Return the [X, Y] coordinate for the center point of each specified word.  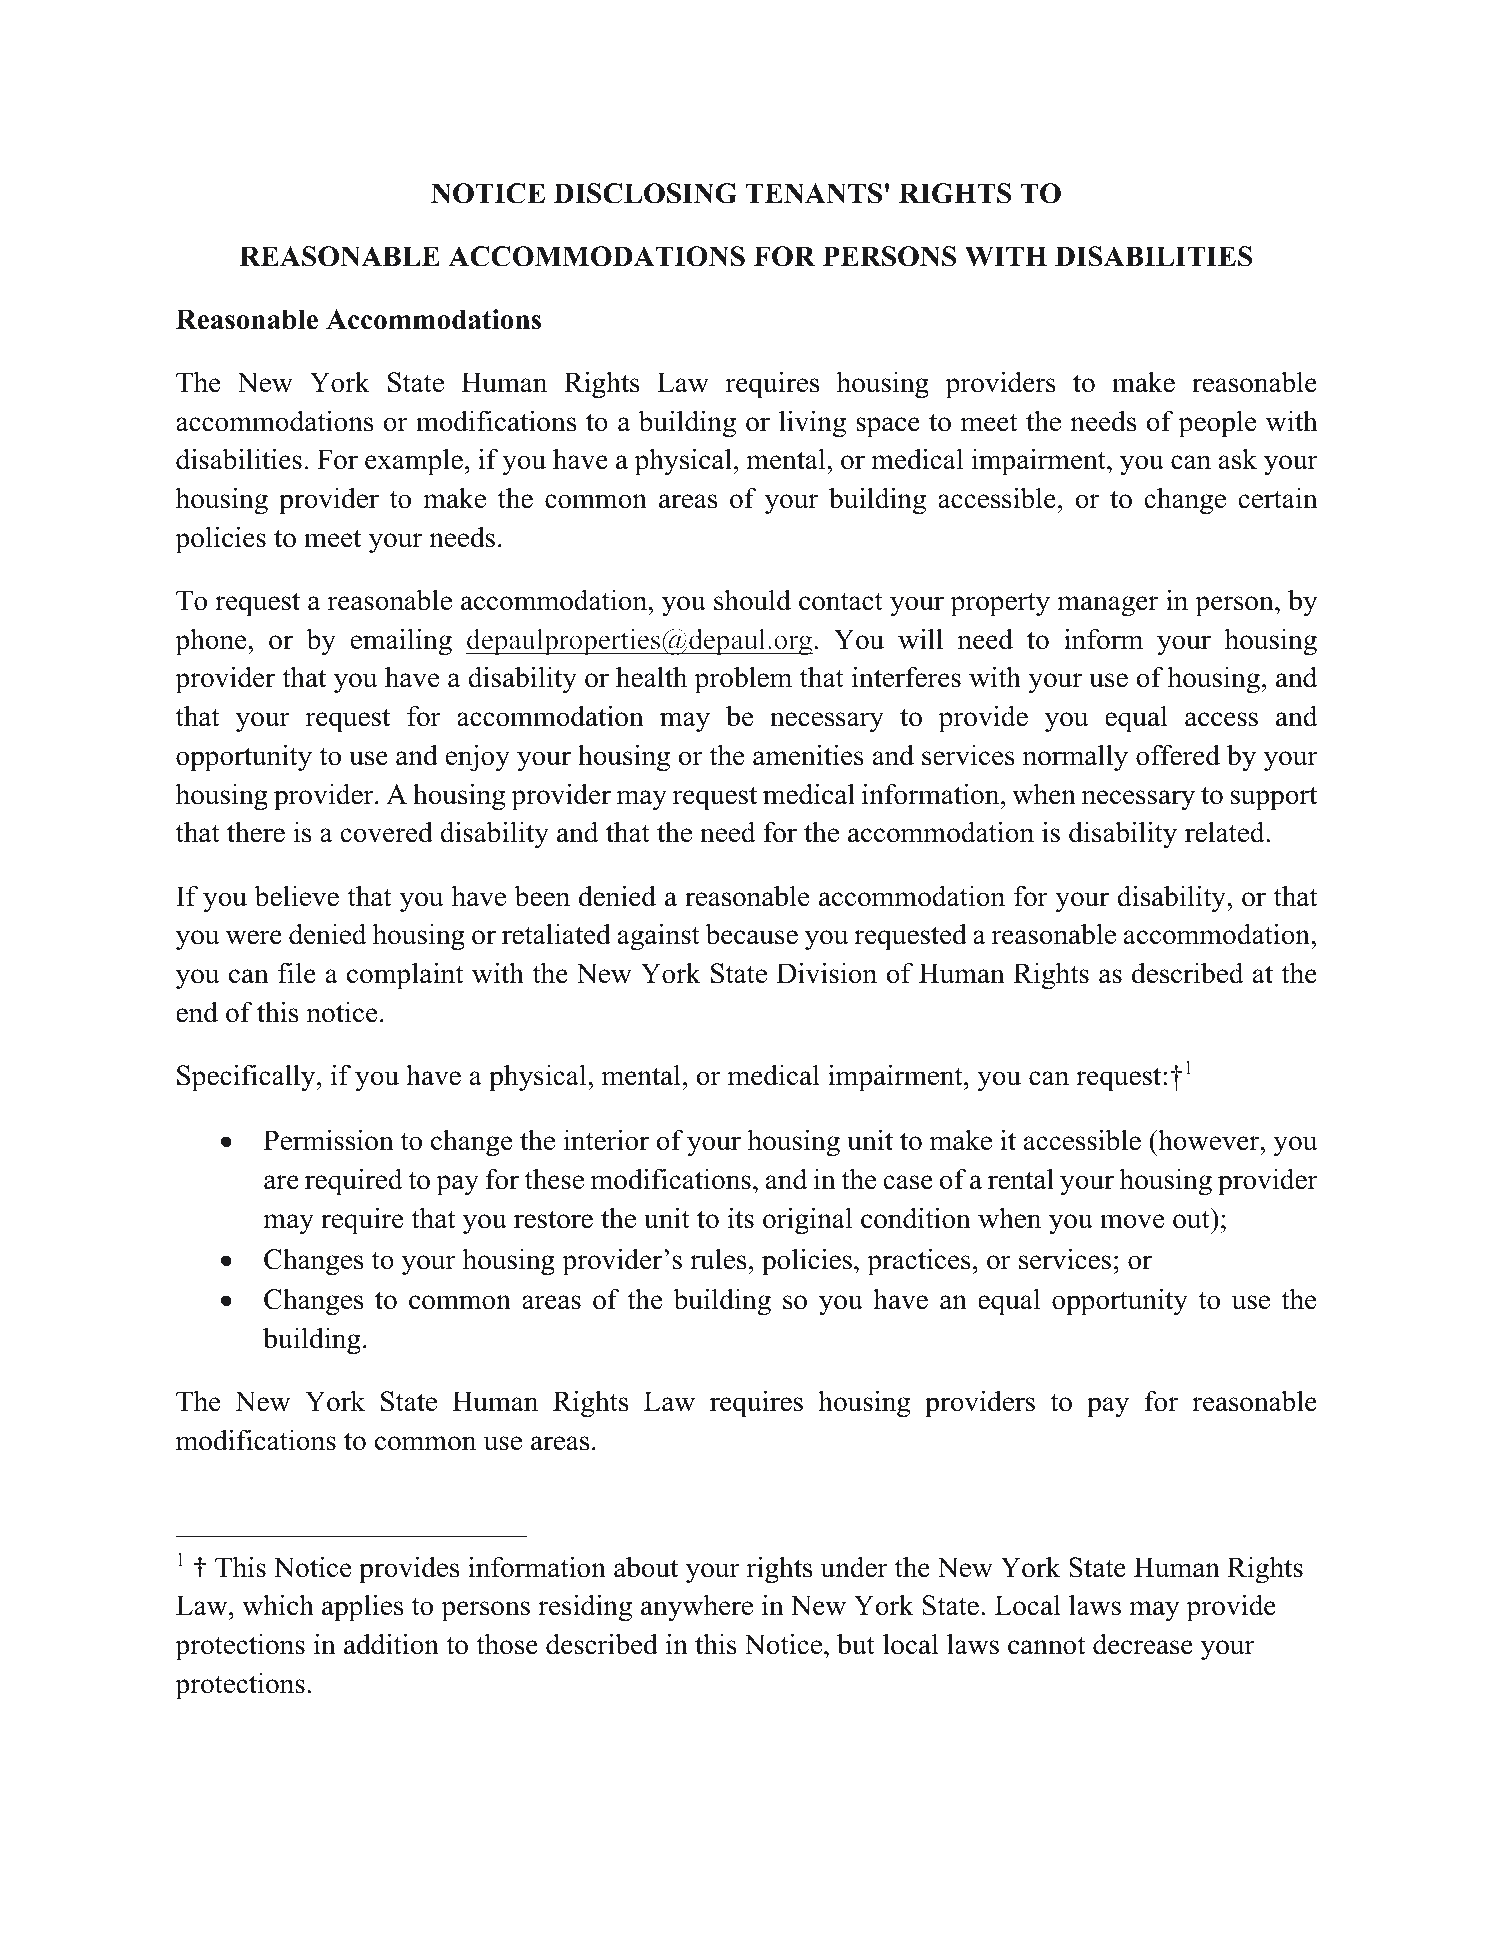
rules [718, 1259]
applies [362, 1608]
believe [297, 896]
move [1132, 1221]
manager [1107, 606]
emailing [401, 642]
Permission [329, 1140]
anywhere [697, 1608]
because [752, 934]
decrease [1143, 1644]
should [752, 600]
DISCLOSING [645, 193]
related [1226, 832]
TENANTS [814, 193]
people [1217, 424]
